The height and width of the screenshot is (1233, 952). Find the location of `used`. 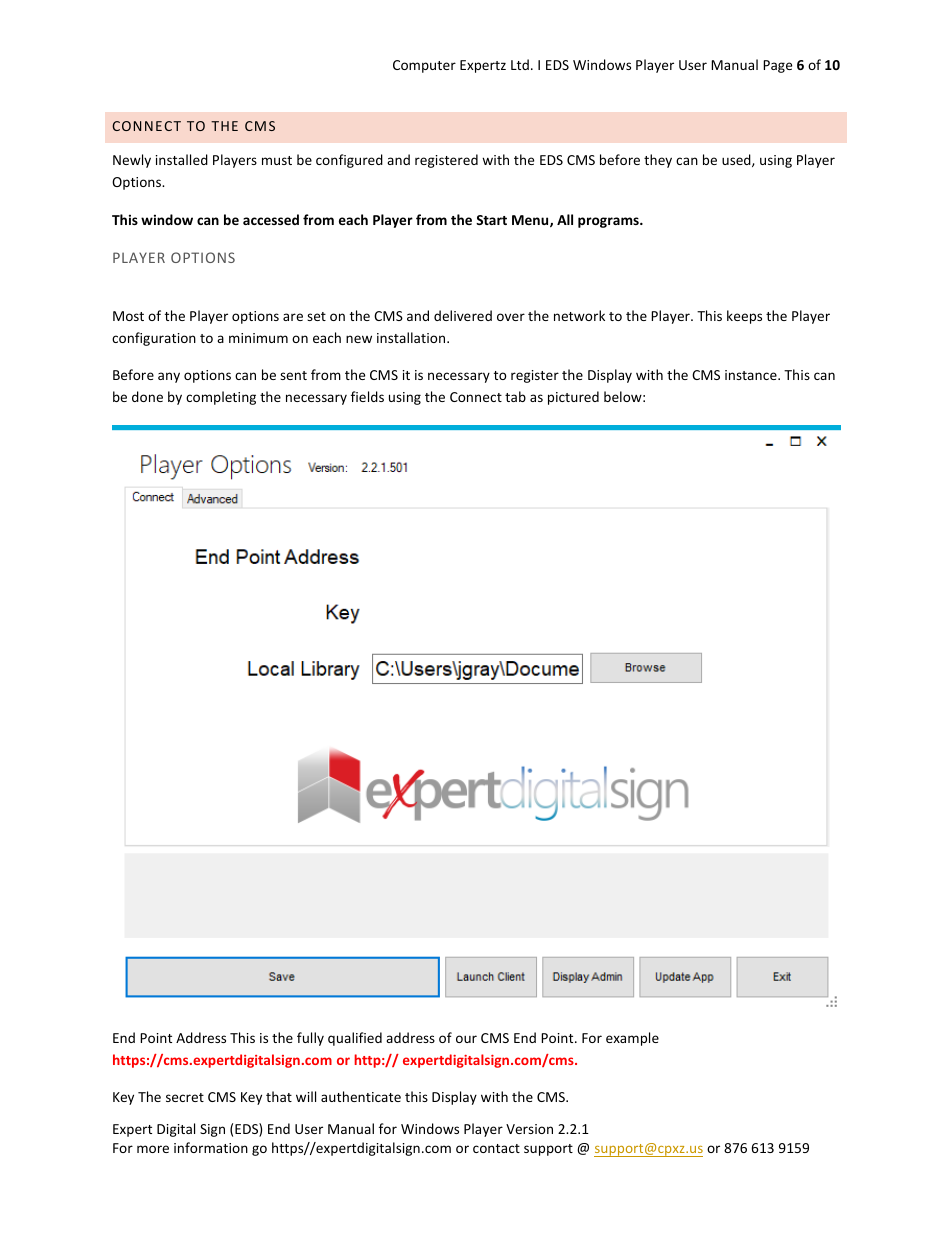

used is located at coordinates (737, 160).
